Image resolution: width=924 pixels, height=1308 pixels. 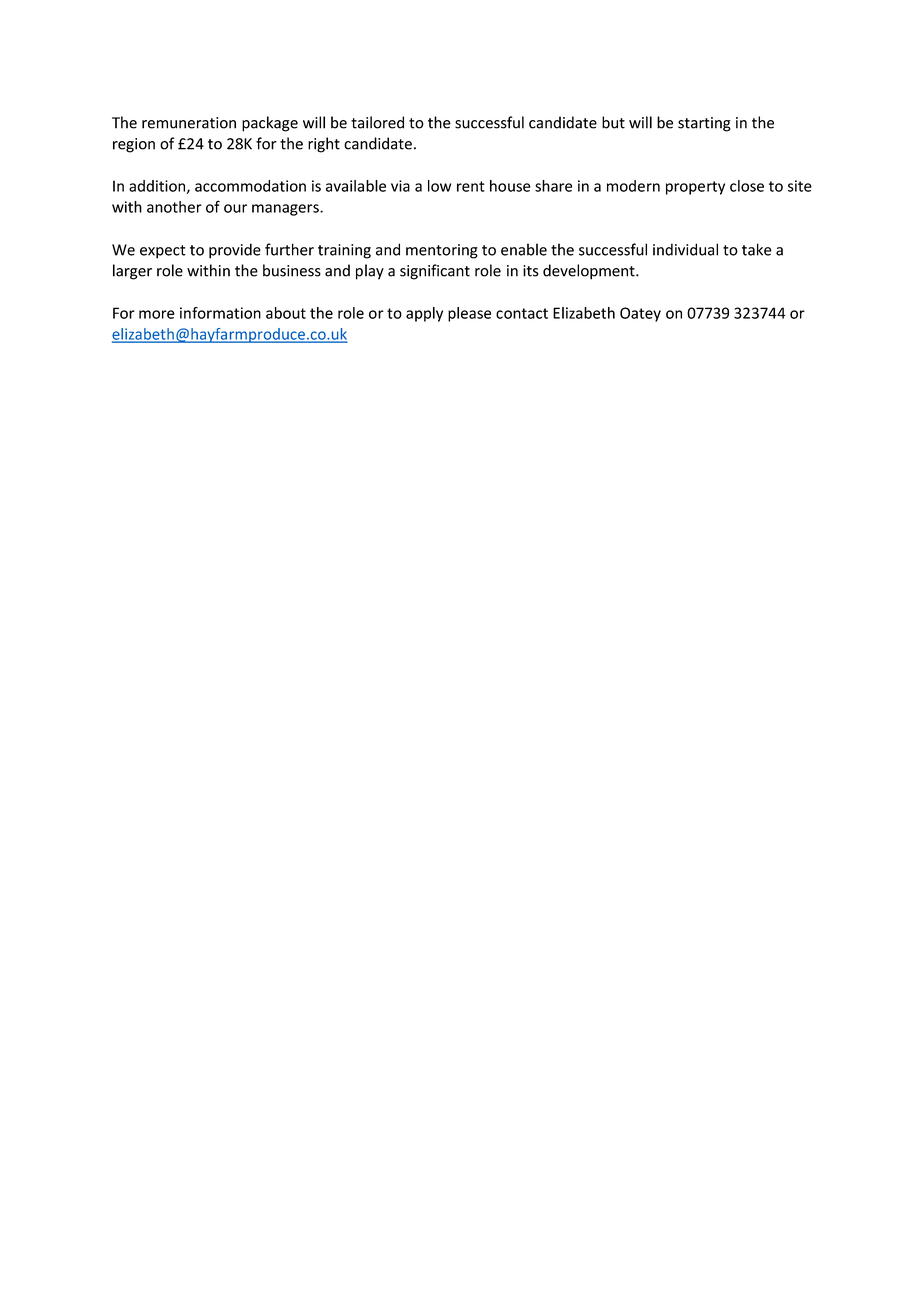 What do you see at coordinates (471, 186) in the screenshot?
I see `rent` at bounding box center [471, 186].
